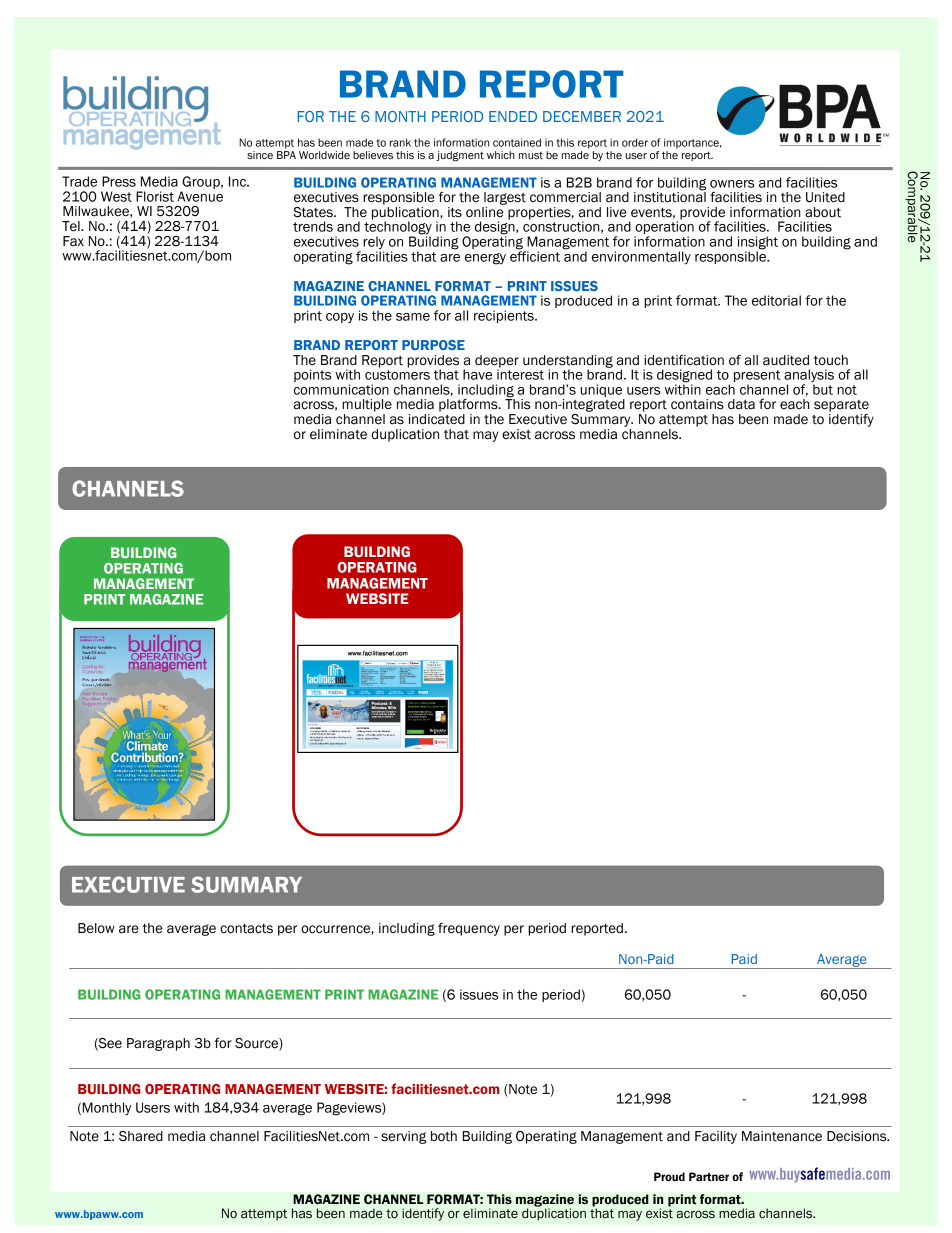 The height and width of the page is (1233, 952). Describe the element at coordinates (444, 1136) in the page. I see `both` at that location.
